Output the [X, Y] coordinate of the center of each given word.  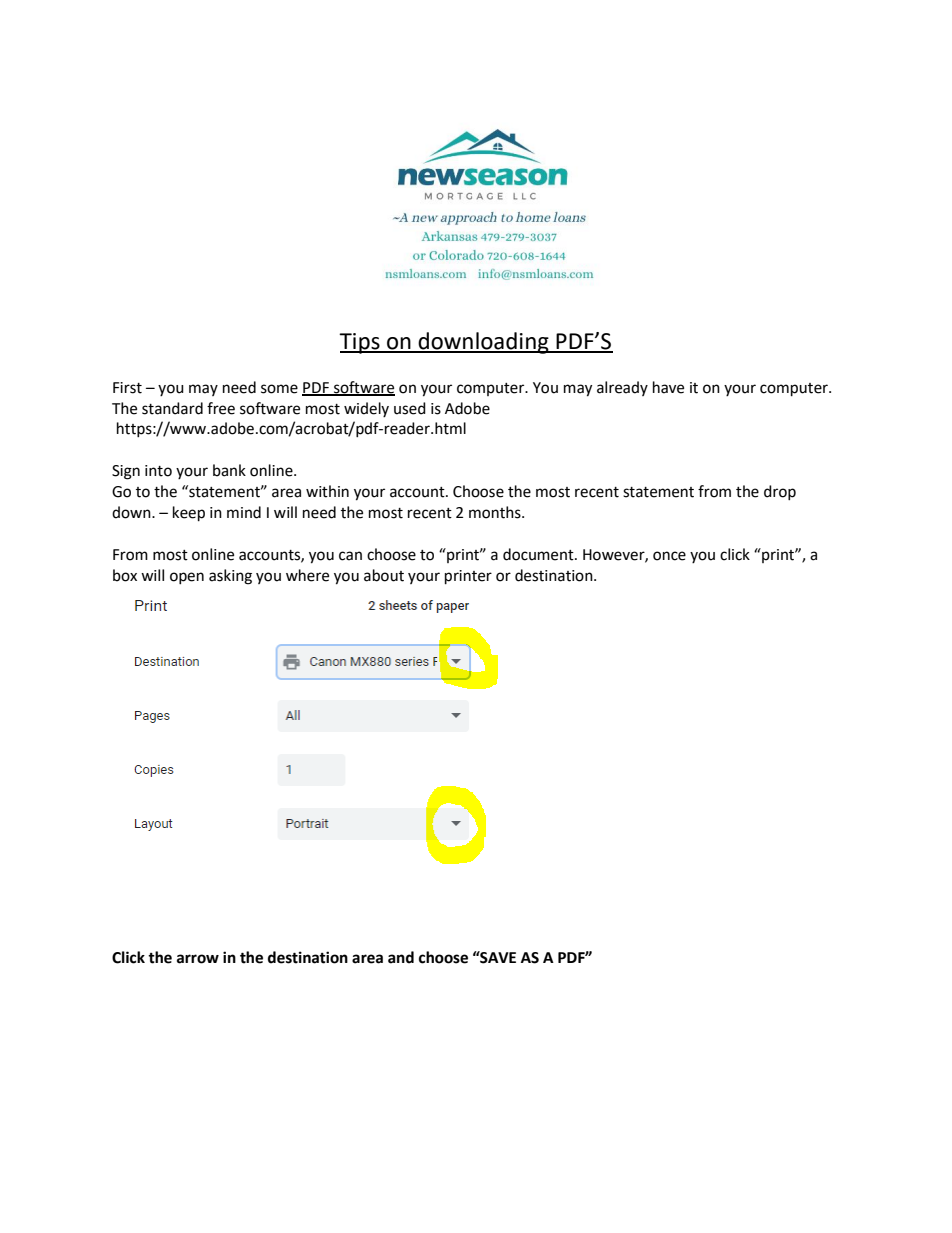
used [410, 408]
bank [229, 470]
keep [189, 514]
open [187, 578]
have [668, 387]
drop [780, 492]
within [327, 491]
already [622, 388]
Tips [360, 343]
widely [366, 409]
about [384, 575]
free [221, 408]
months [496, 512]
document [539, 554]
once [669, 556]
